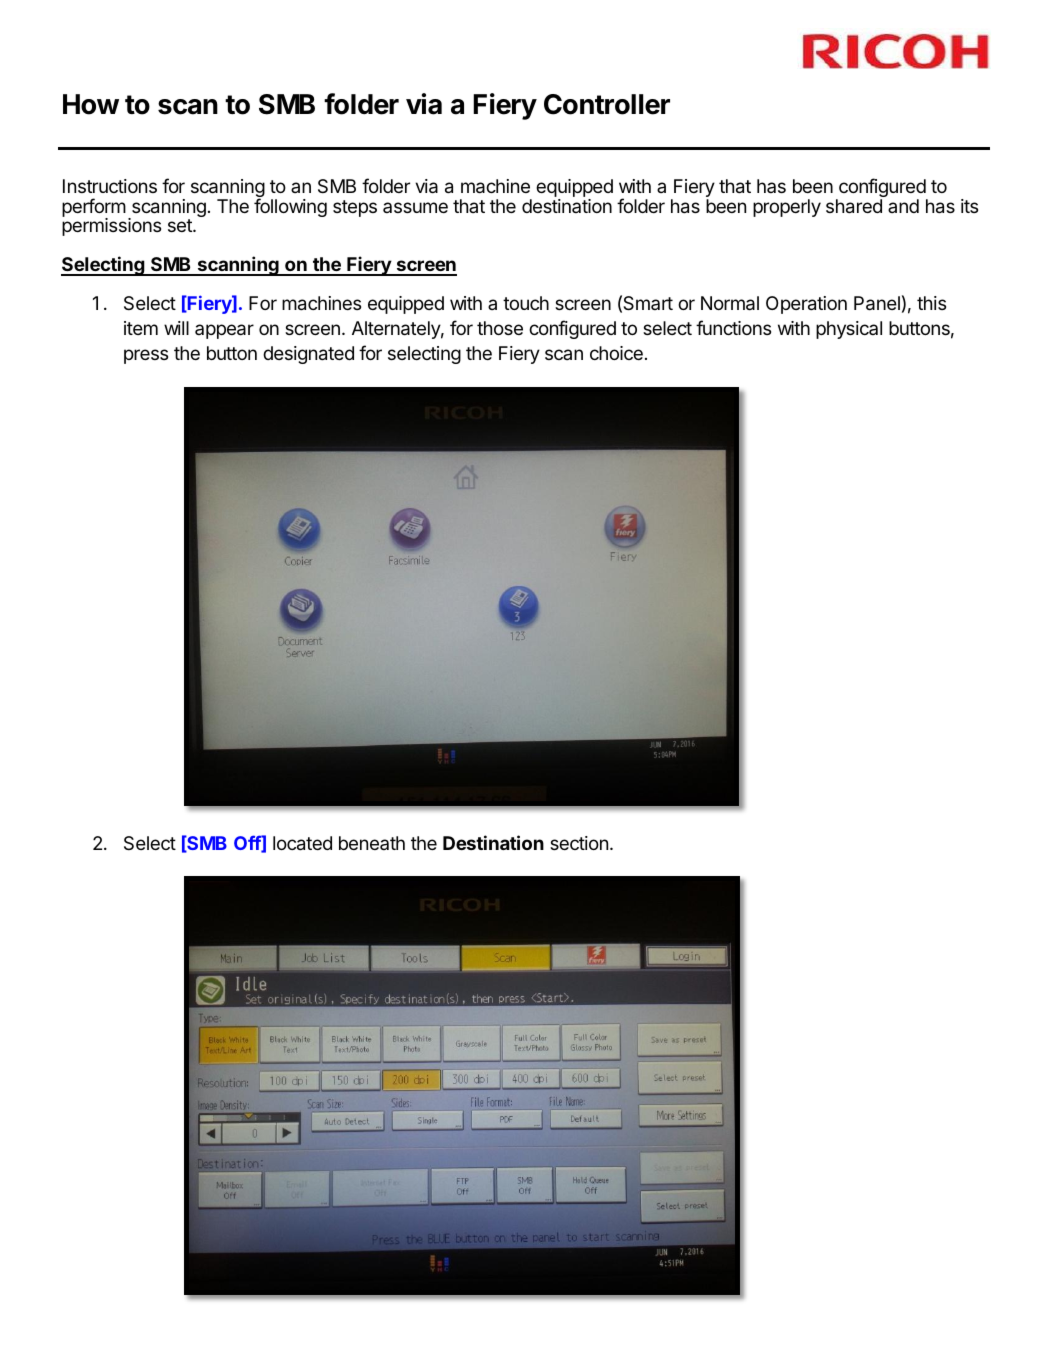 Image resolution: width=1044 pixels, height=1351 pixels. I want to click on will, so click(176, 328).
